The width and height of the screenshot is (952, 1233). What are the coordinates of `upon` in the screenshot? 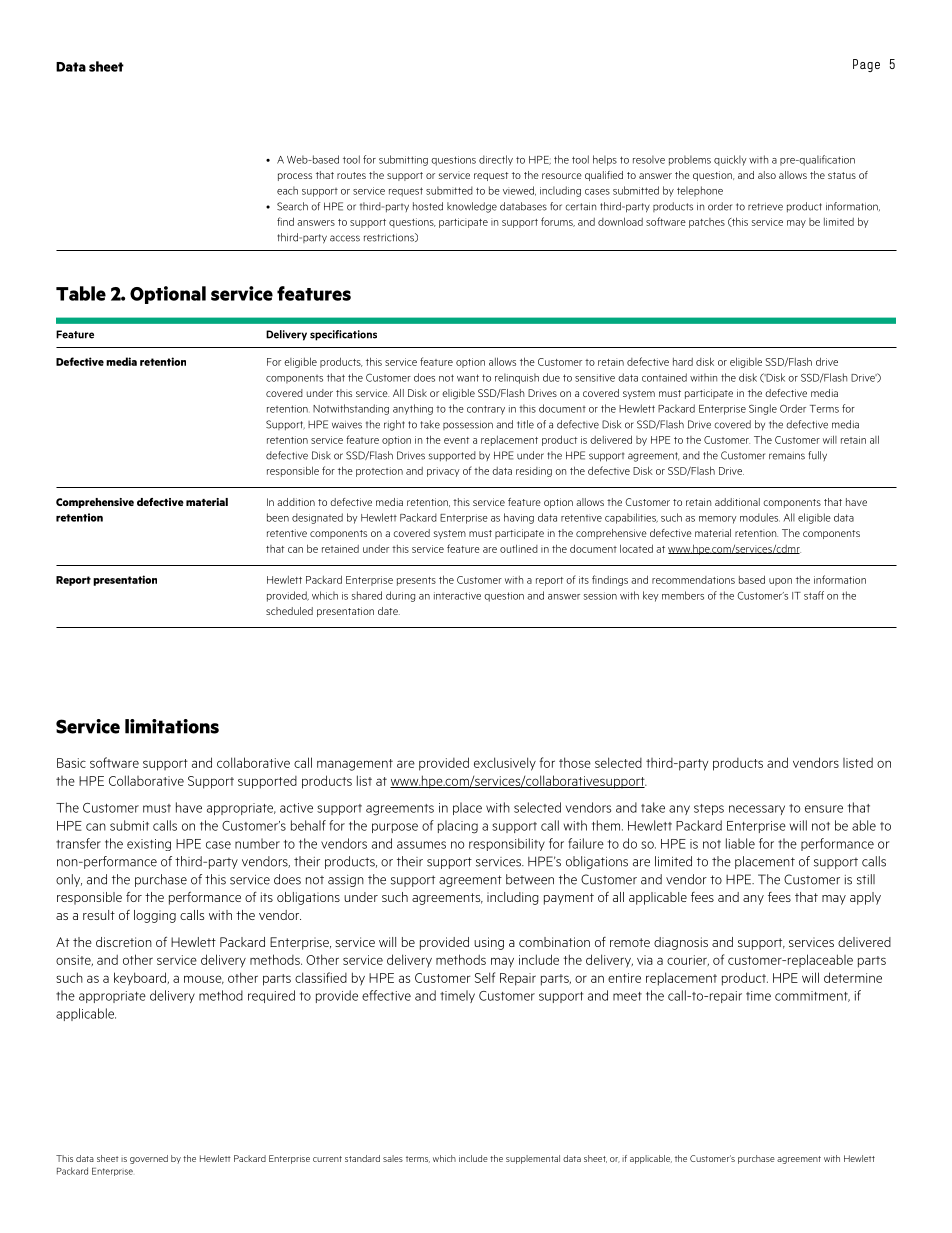 It's located at (780, 582).
